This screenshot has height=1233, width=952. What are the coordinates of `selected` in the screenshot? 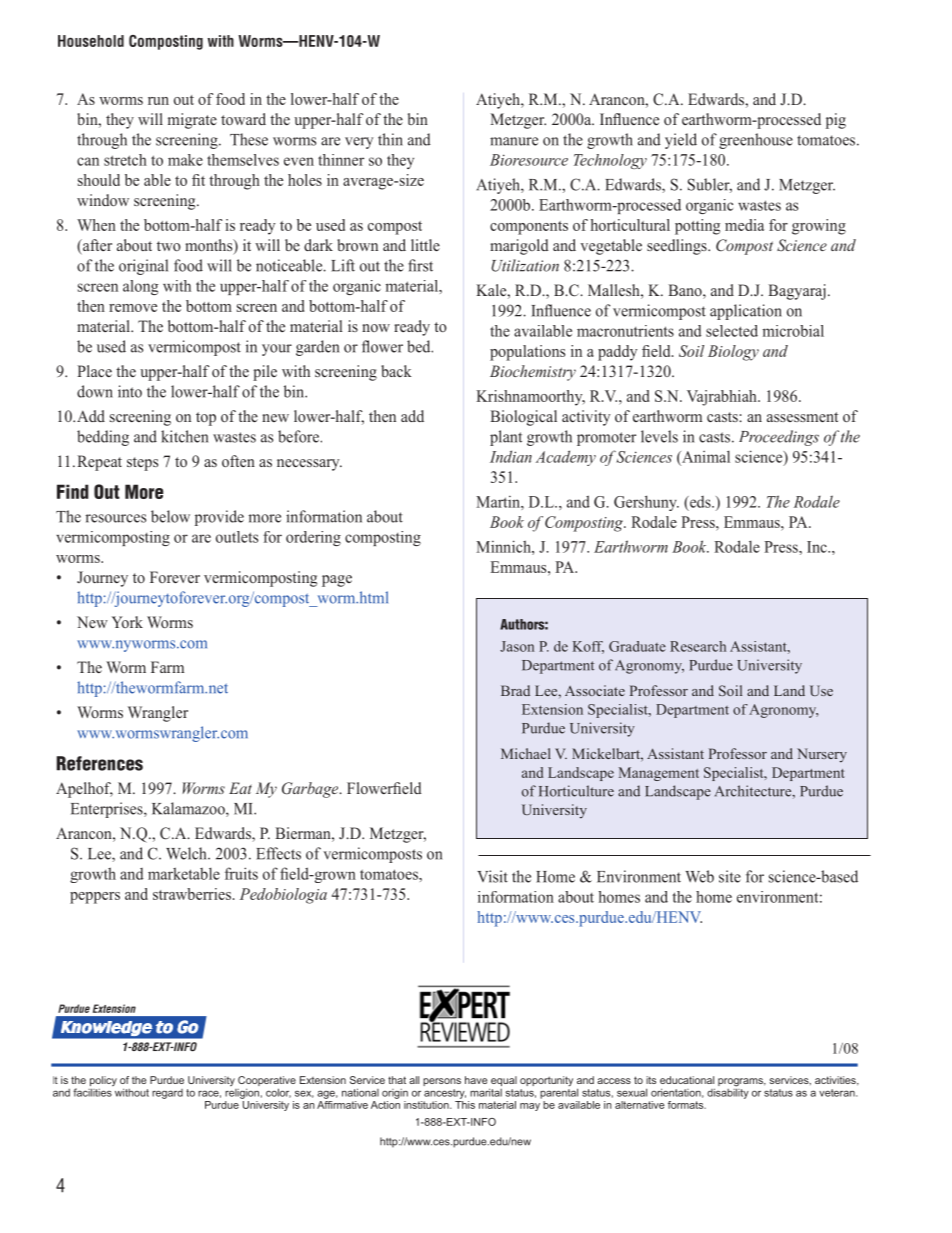 It's located at (732, 331).
